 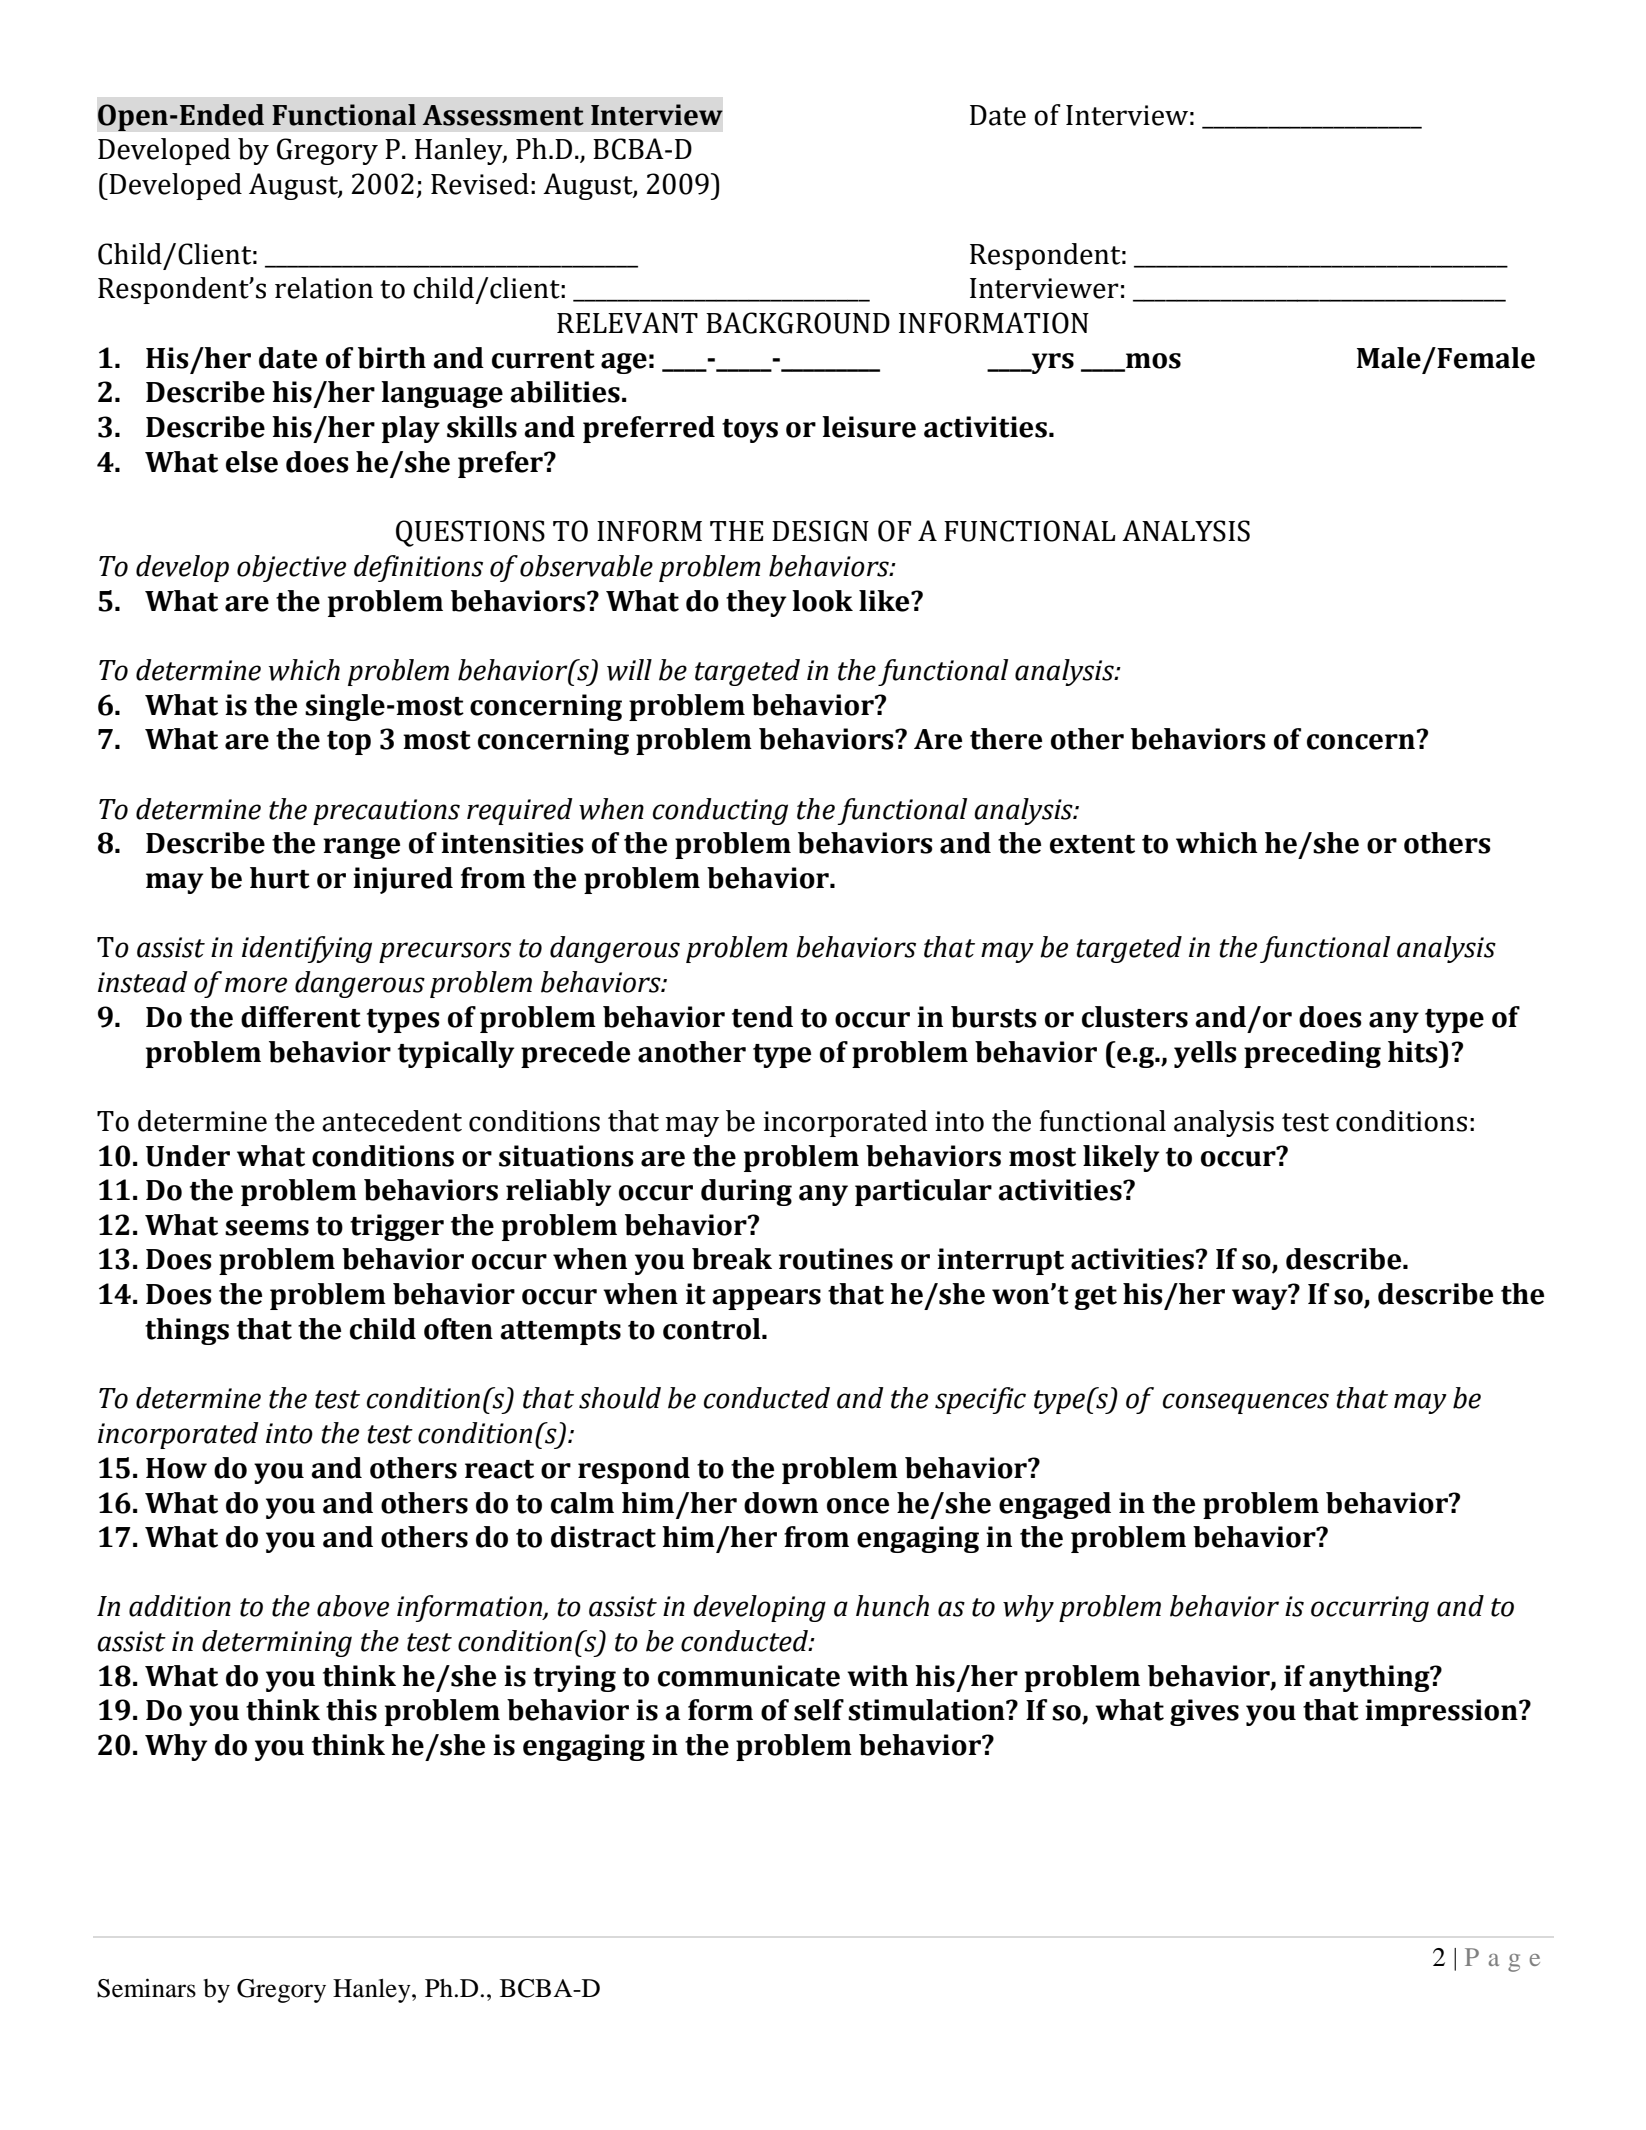 I want to click on extent, so click(x=1092, y=844).
